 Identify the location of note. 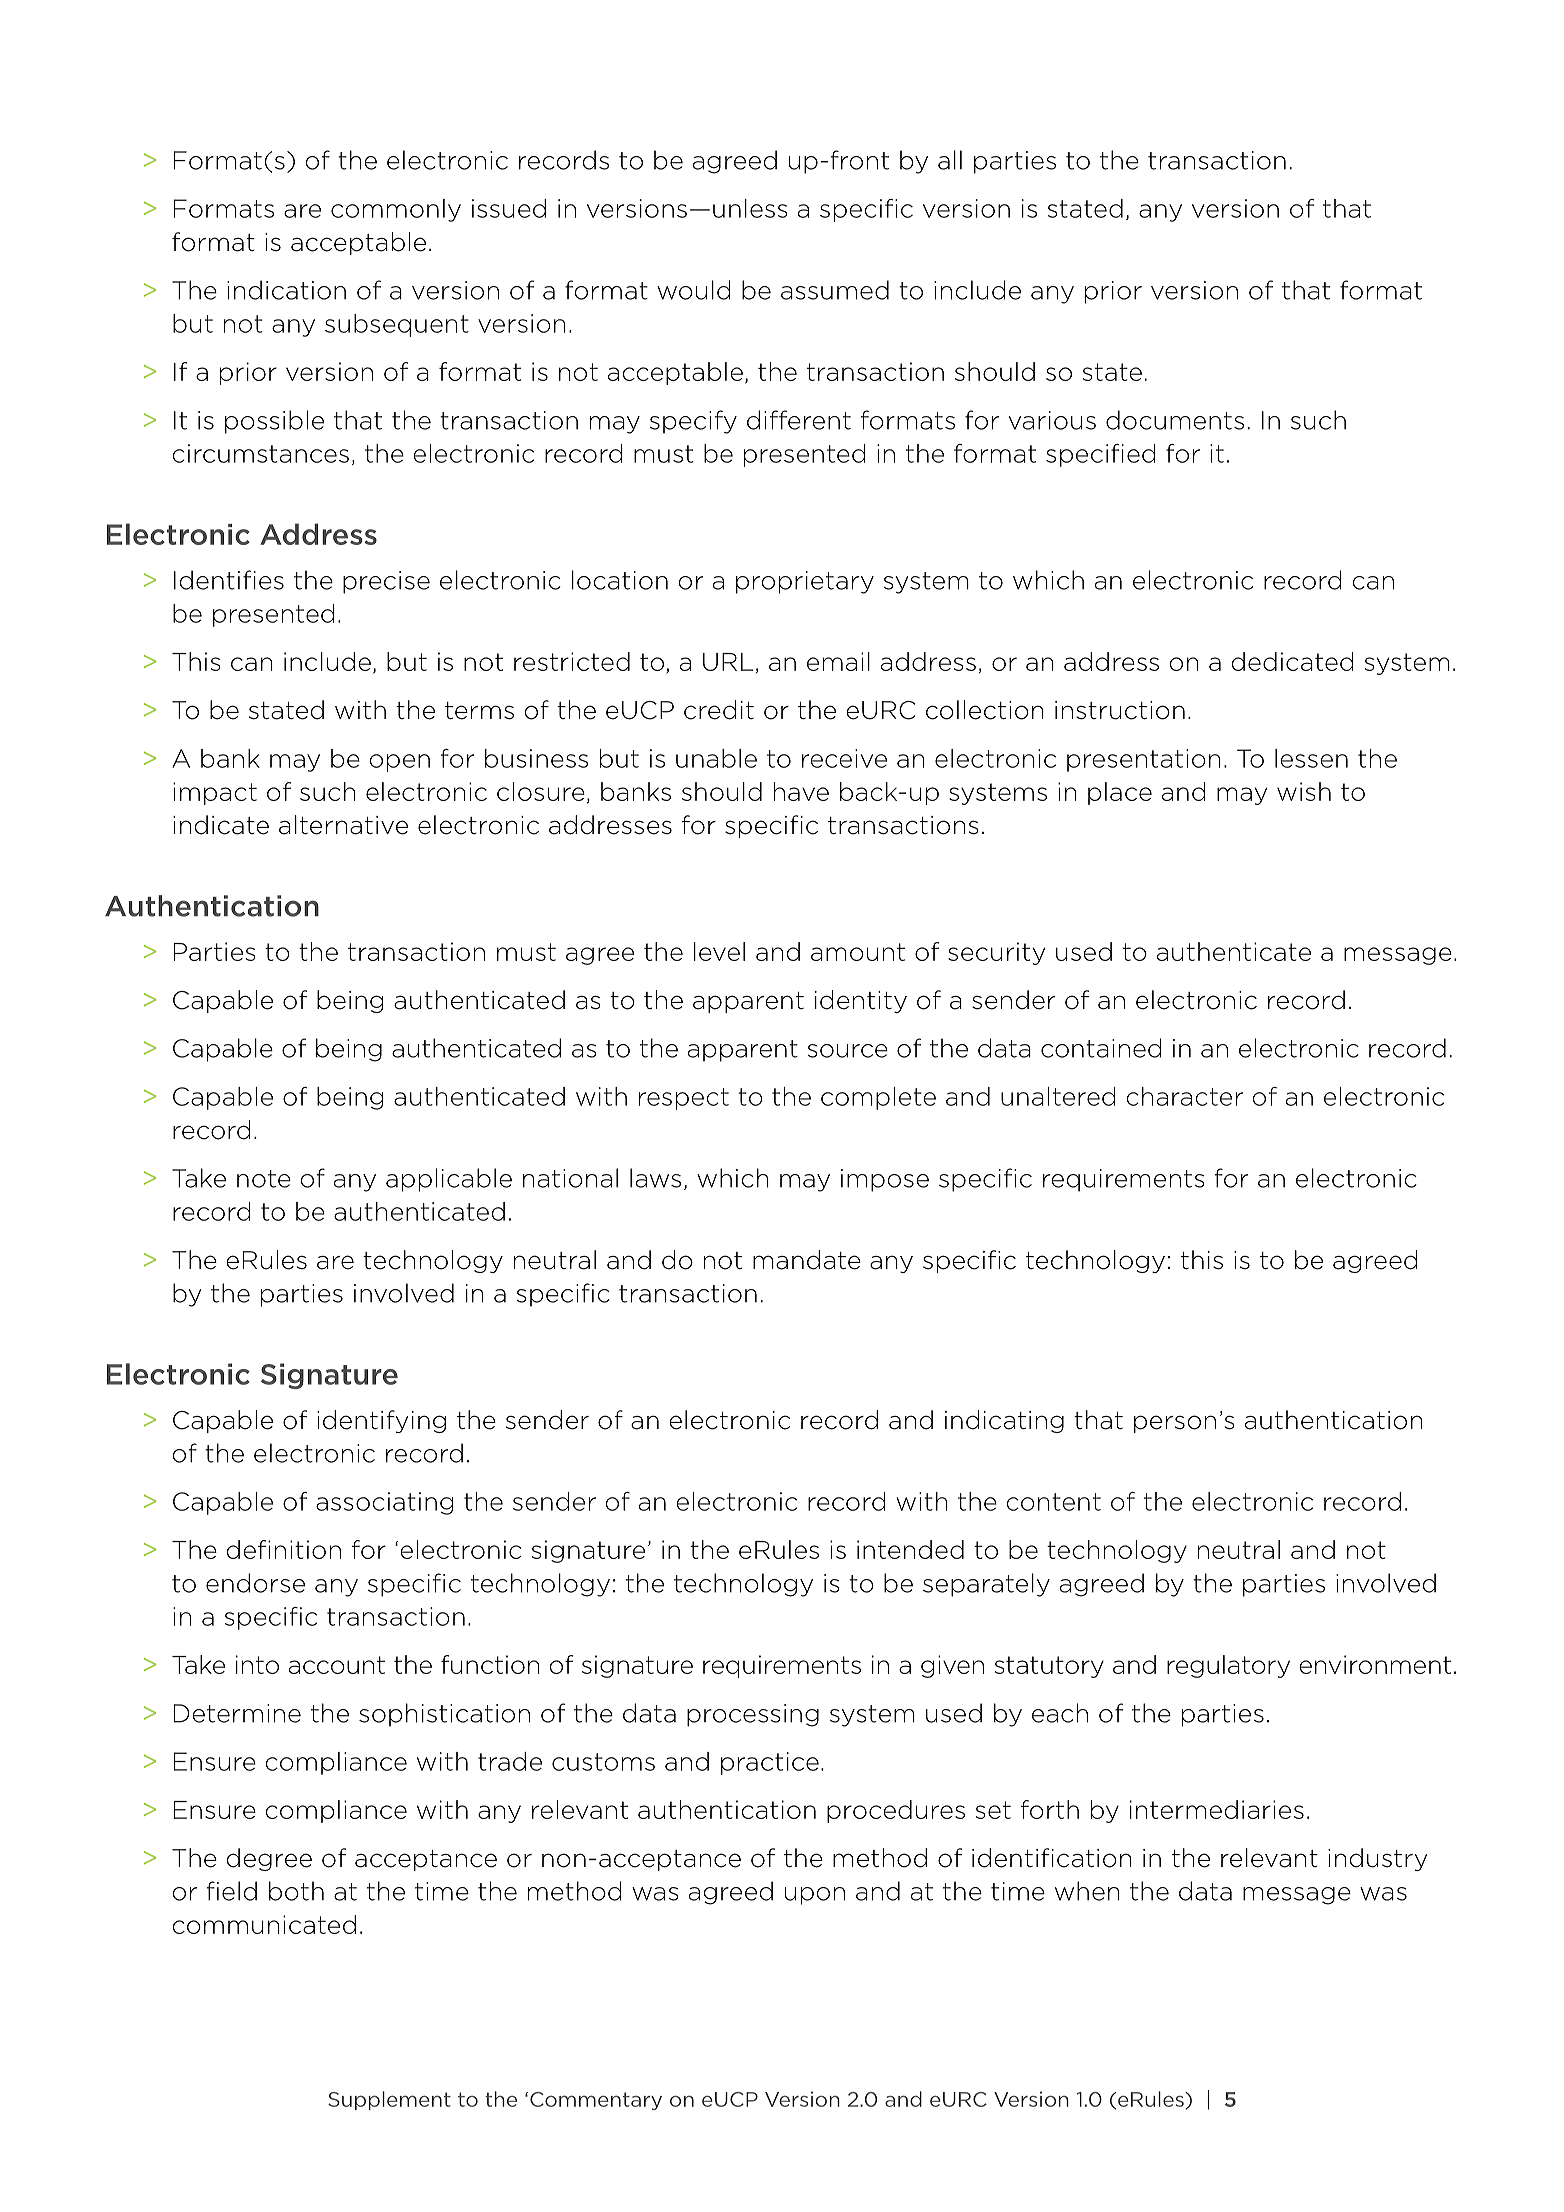
(264, 1179).
